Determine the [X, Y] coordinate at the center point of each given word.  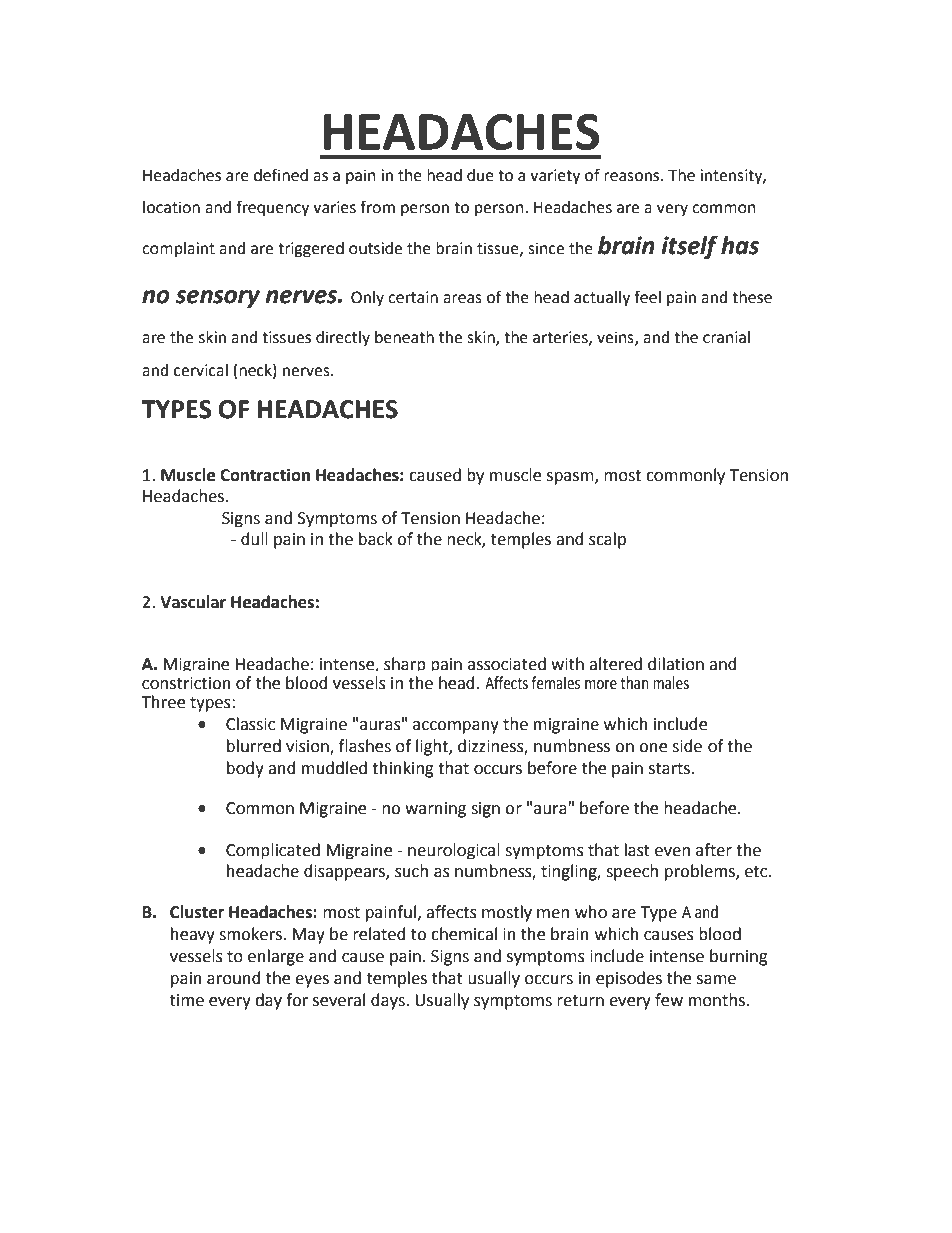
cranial [726, 337]
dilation [676, 664]
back [376, 539]
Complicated [273, 851]
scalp [607, 540]
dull [254, 539]
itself [689, 247]
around [234, 978]
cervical [201, 370]
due [480, 175]
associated [507, 664]
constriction [186, 683]
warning [435, 810]
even [672, 852]
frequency [272, 208]
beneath [404, 337]
